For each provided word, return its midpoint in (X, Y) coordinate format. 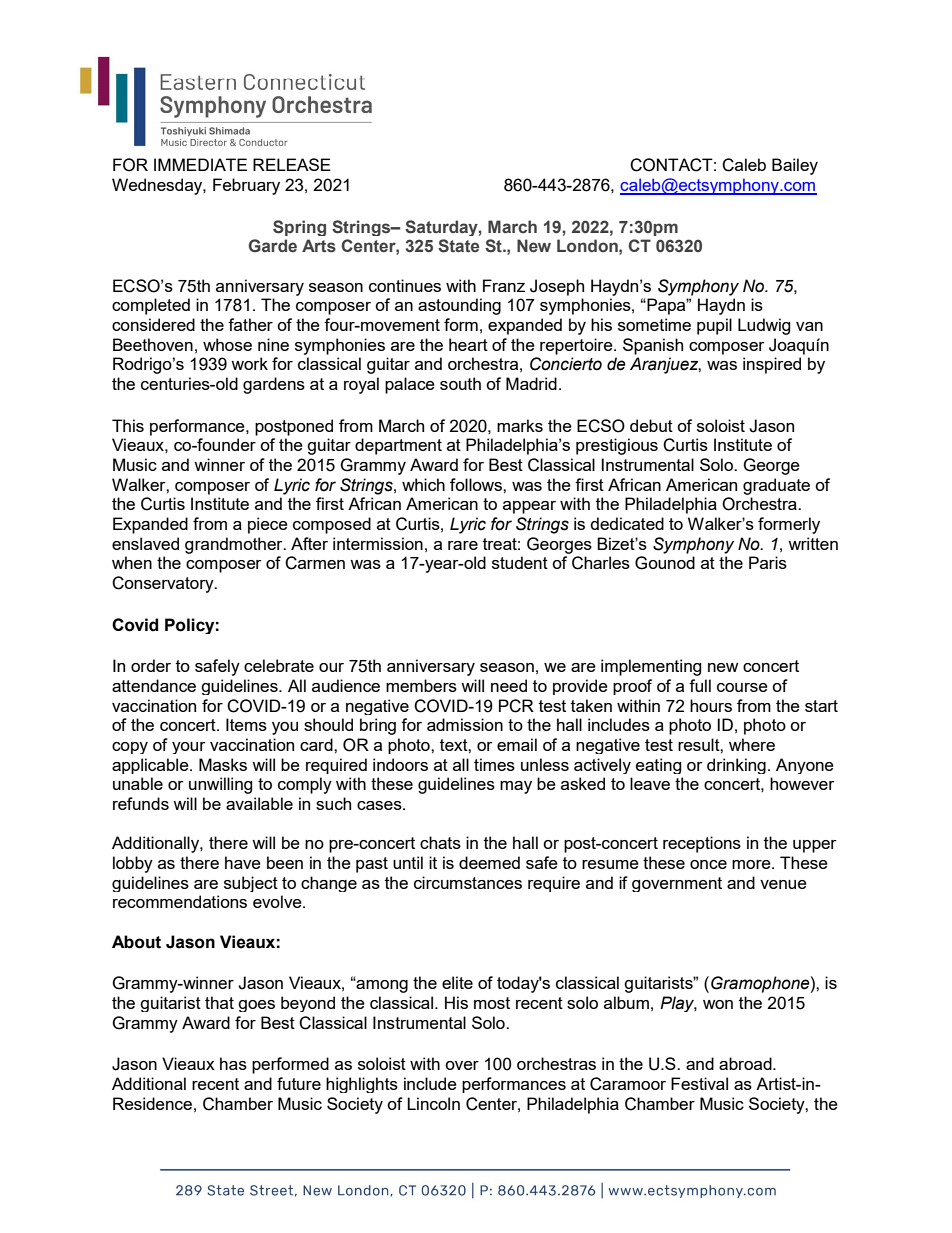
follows (477, 484)
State (458, 246)
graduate (776, 486)
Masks (223, 764)
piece (268, 525)
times (494, 764)
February (246, 186)
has (233, 1063)
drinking (736, 766)
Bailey (795, 166)
